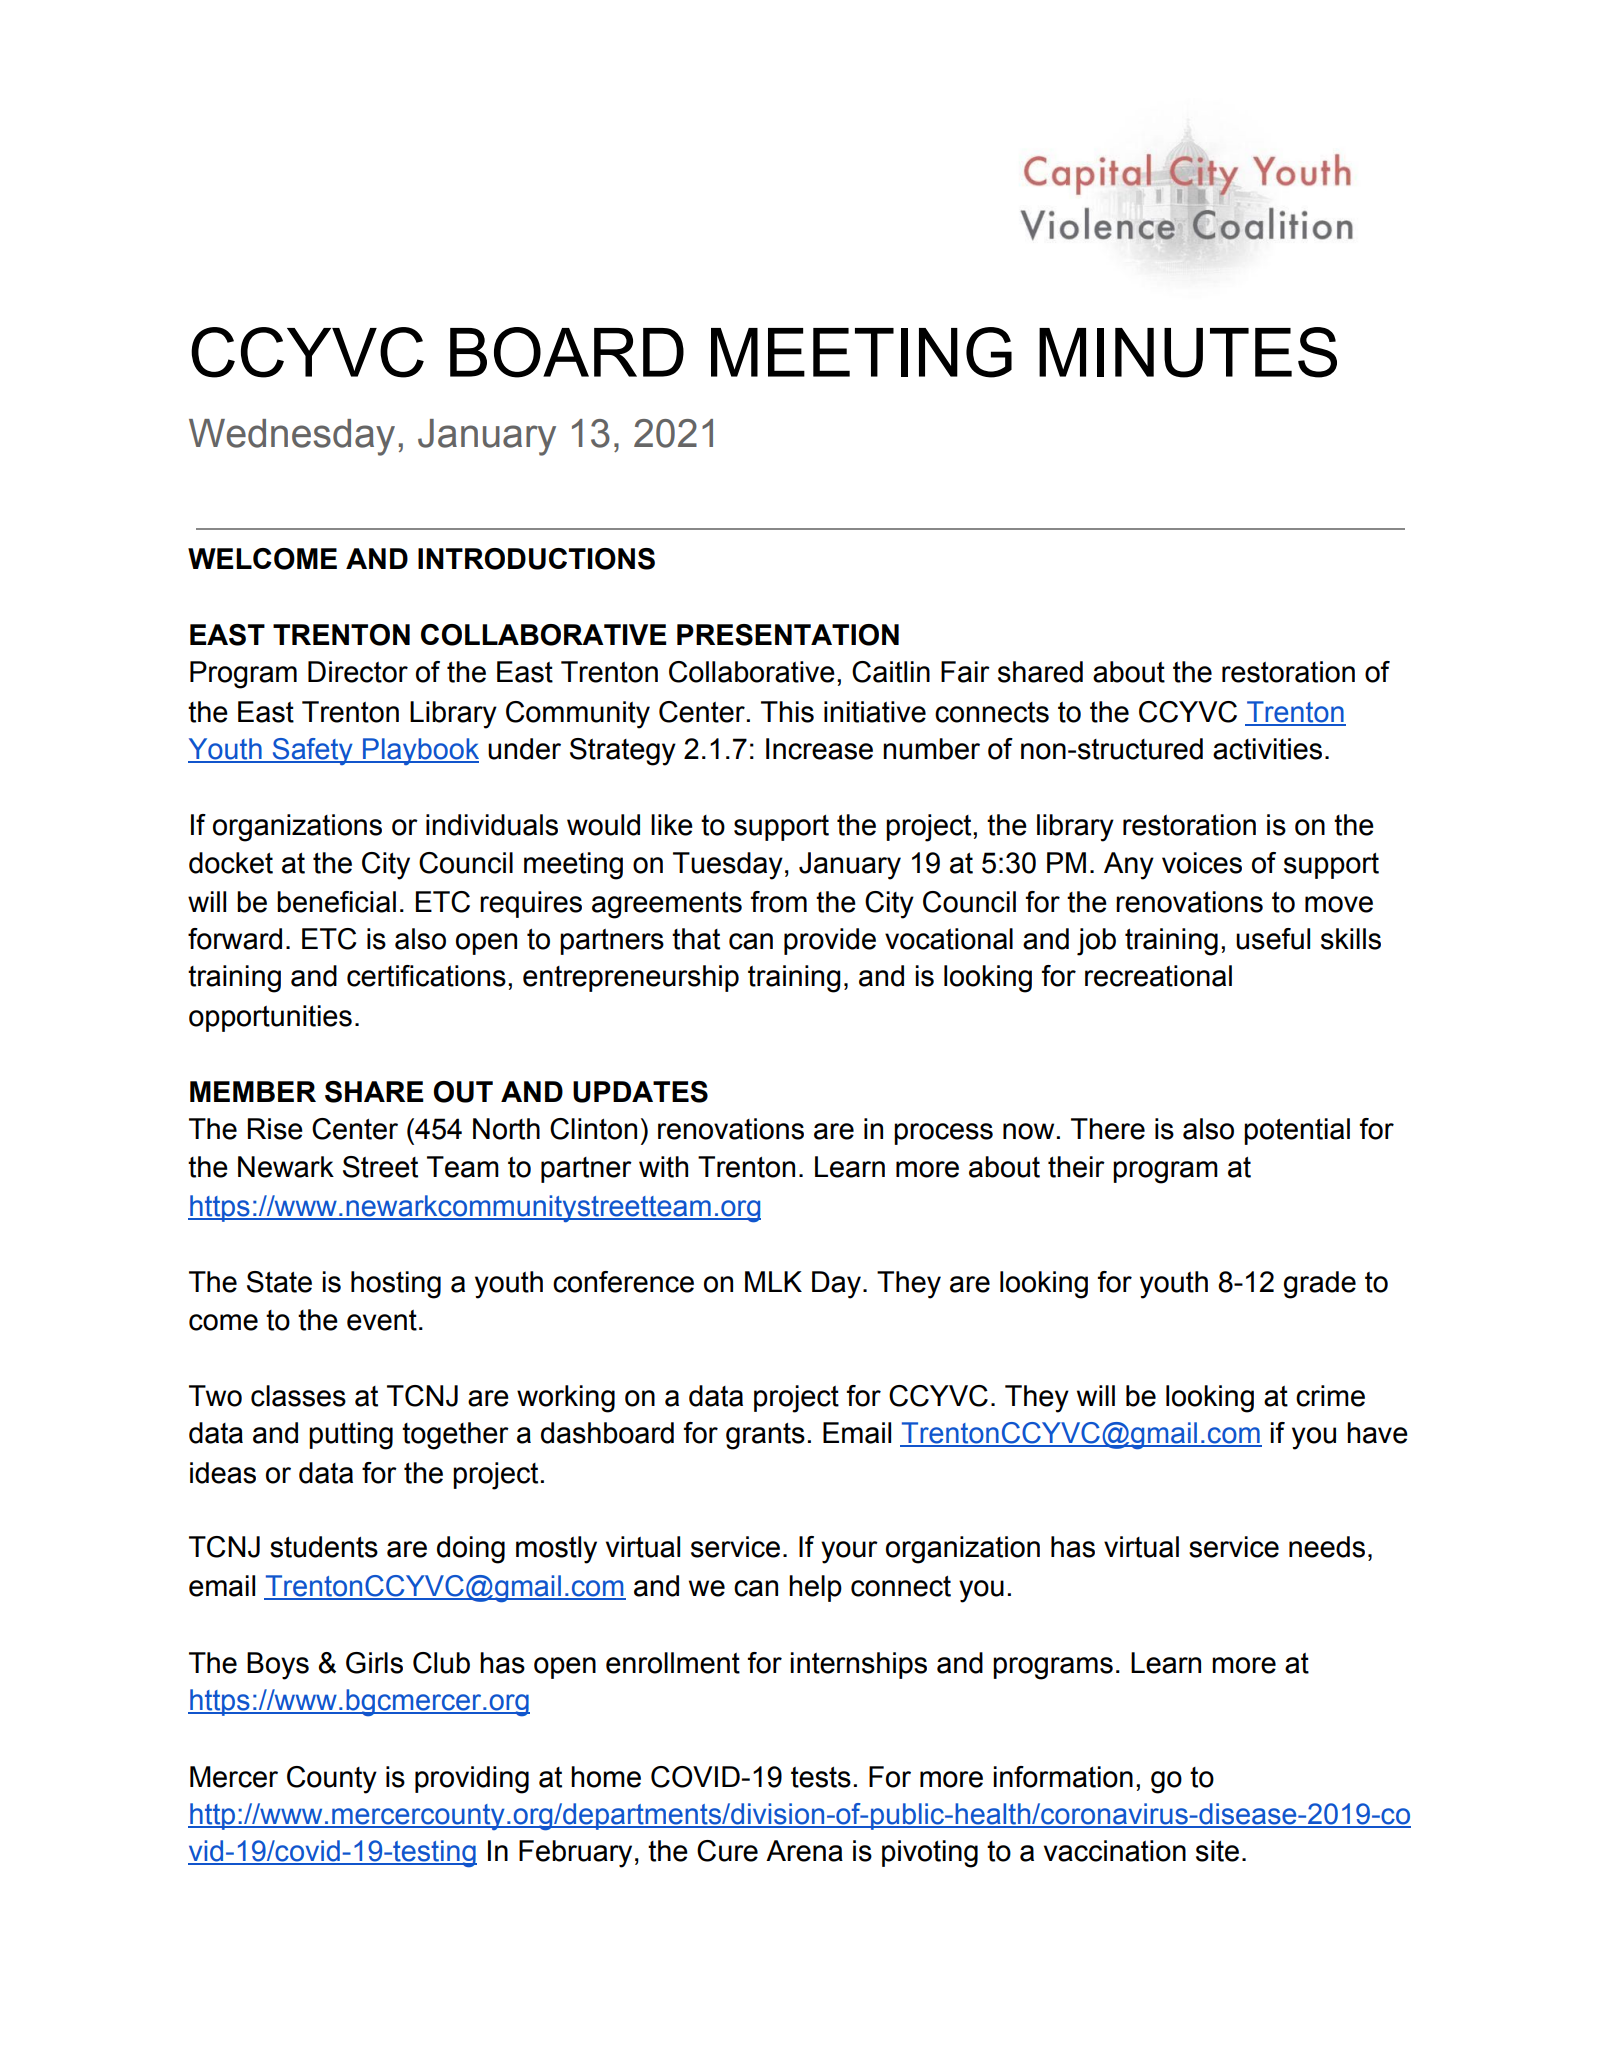  What do you see at coordinates (821, 1777) in the page?
I see `tests` at bounding box center [821, 1777].
